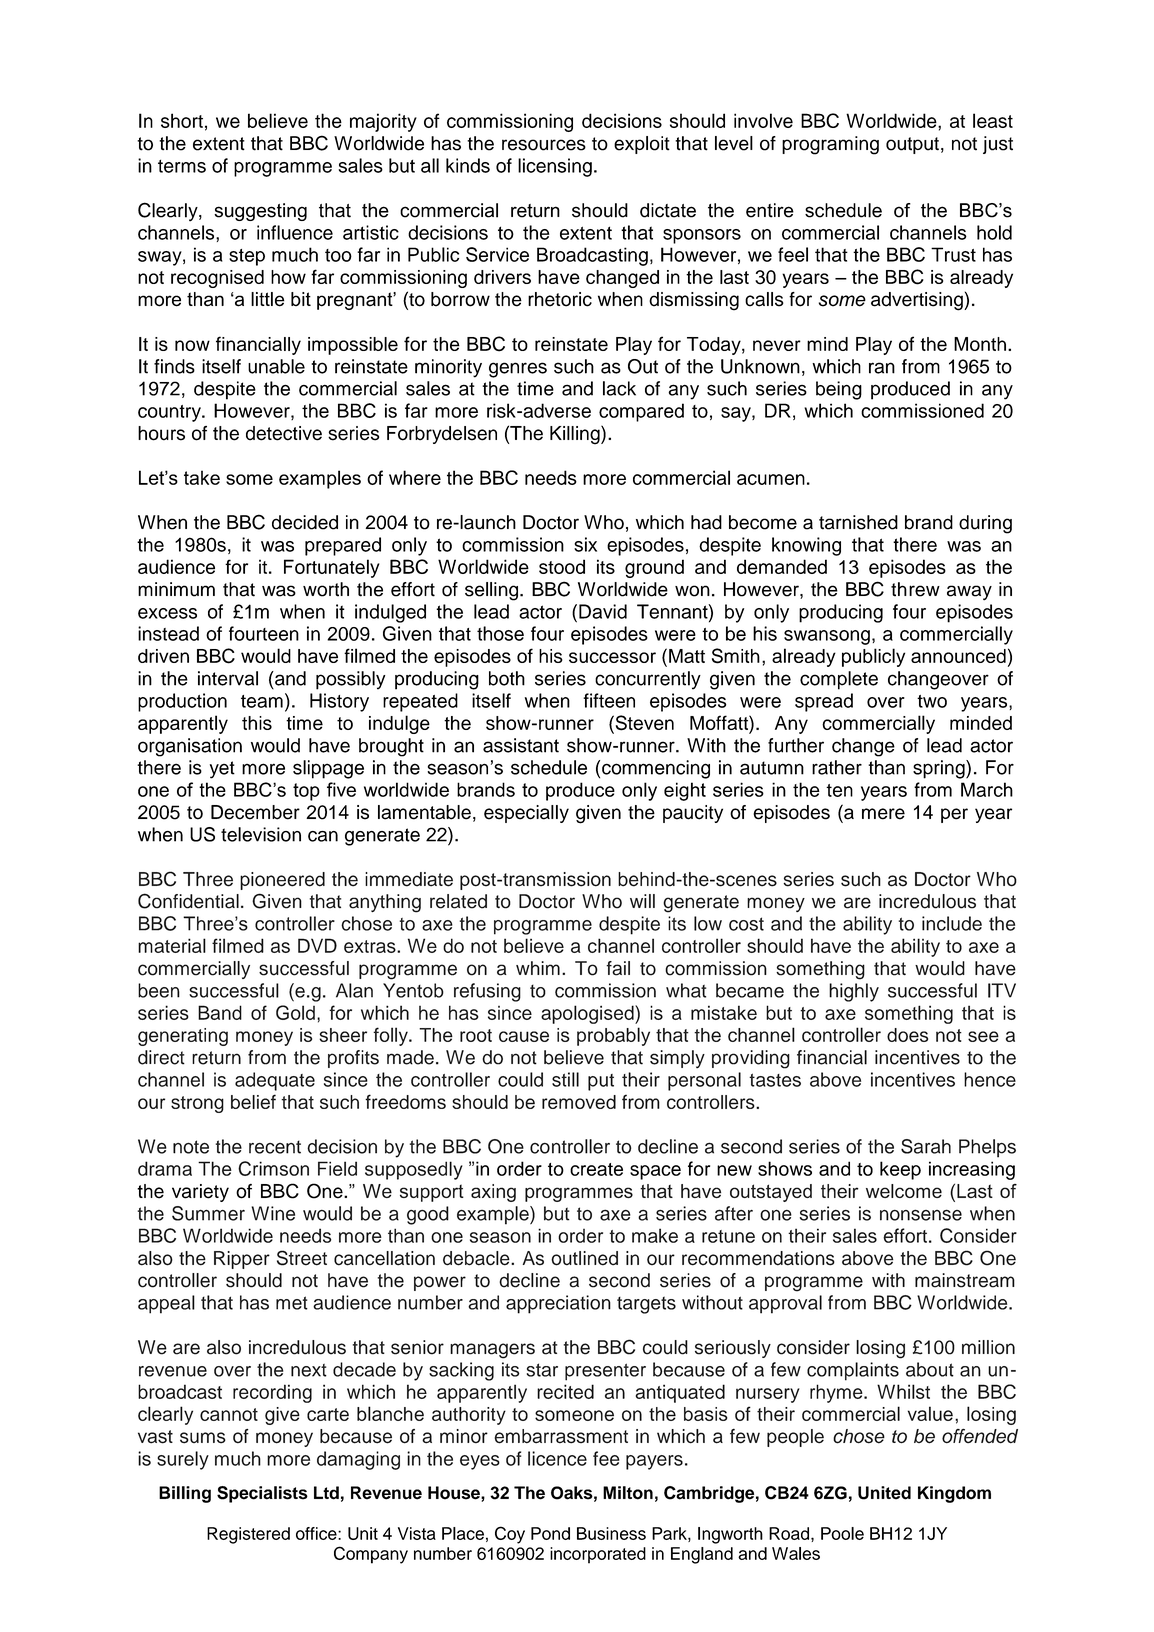  Describe the element at coordinates (260, 212) in the image. I see `suggesting` at that location.
